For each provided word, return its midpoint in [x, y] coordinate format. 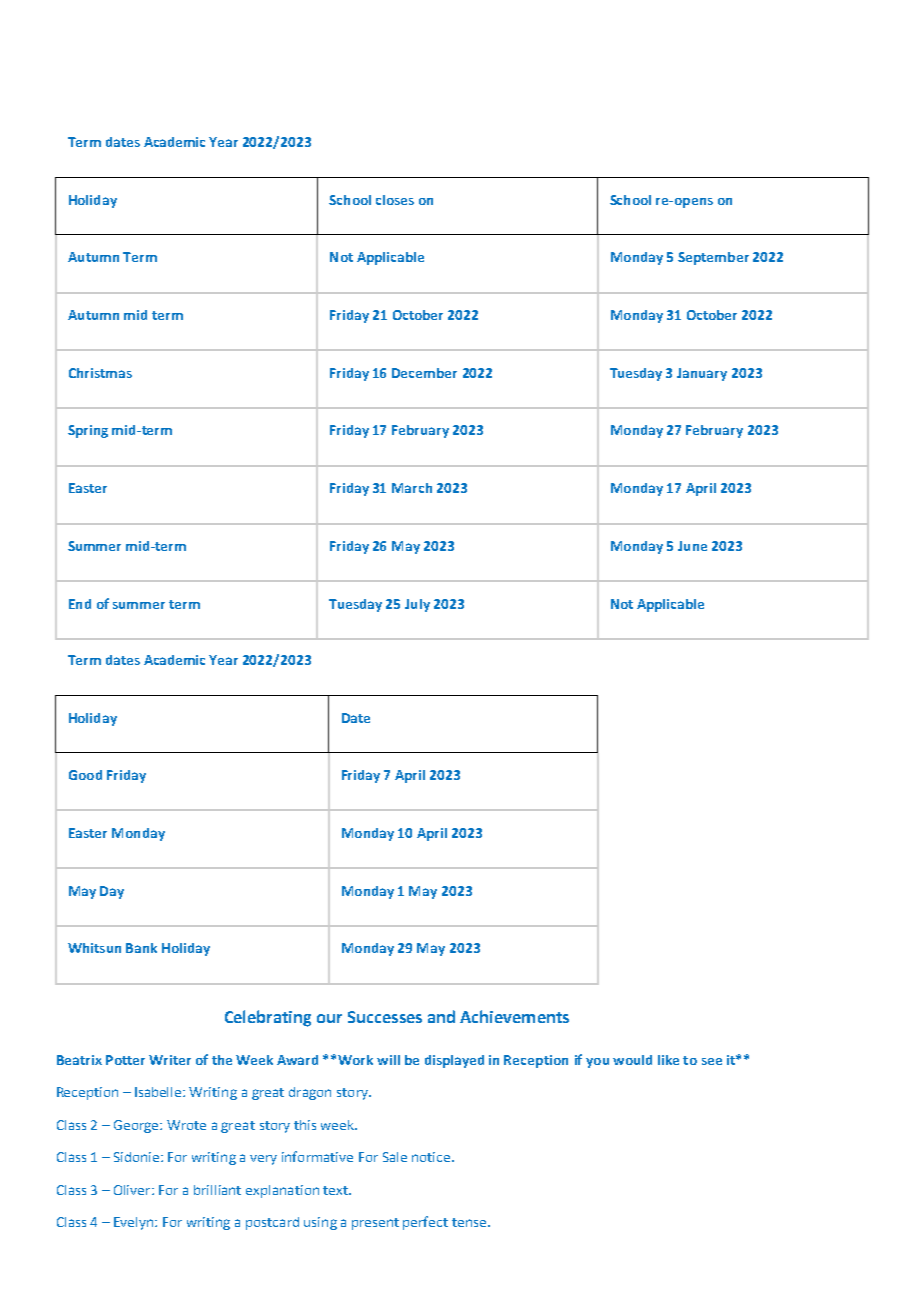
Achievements [514, 1016]
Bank [141, 948]
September [713, 258]
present [375, 1224]
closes [395, 200]
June [692, 546]
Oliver [133, 1190]
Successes [385, 1017]
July [417, 605]
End [80, 604]
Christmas [100, 373]
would [632, 1060]
